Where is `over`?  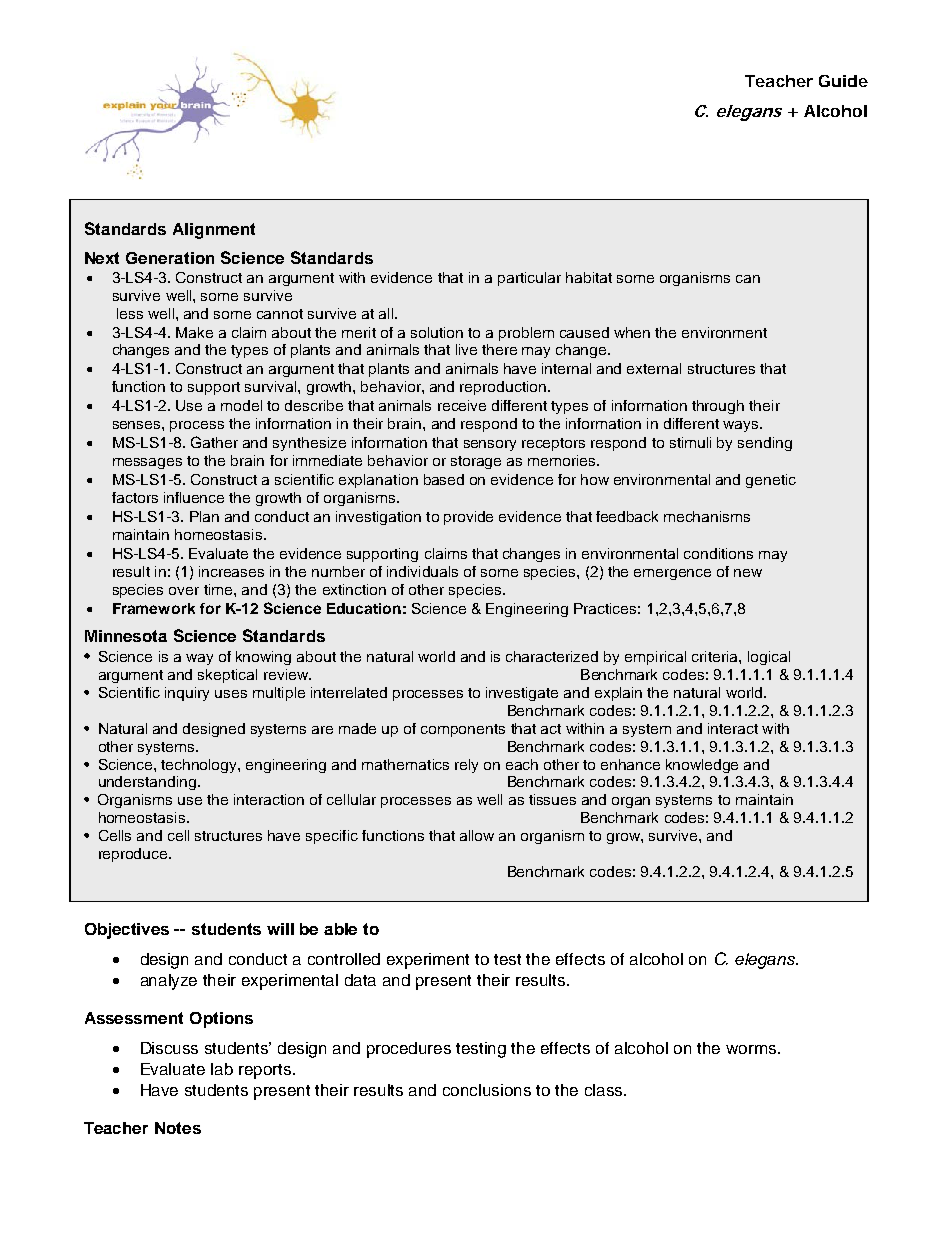 over is located at coordinates (184, 591).
